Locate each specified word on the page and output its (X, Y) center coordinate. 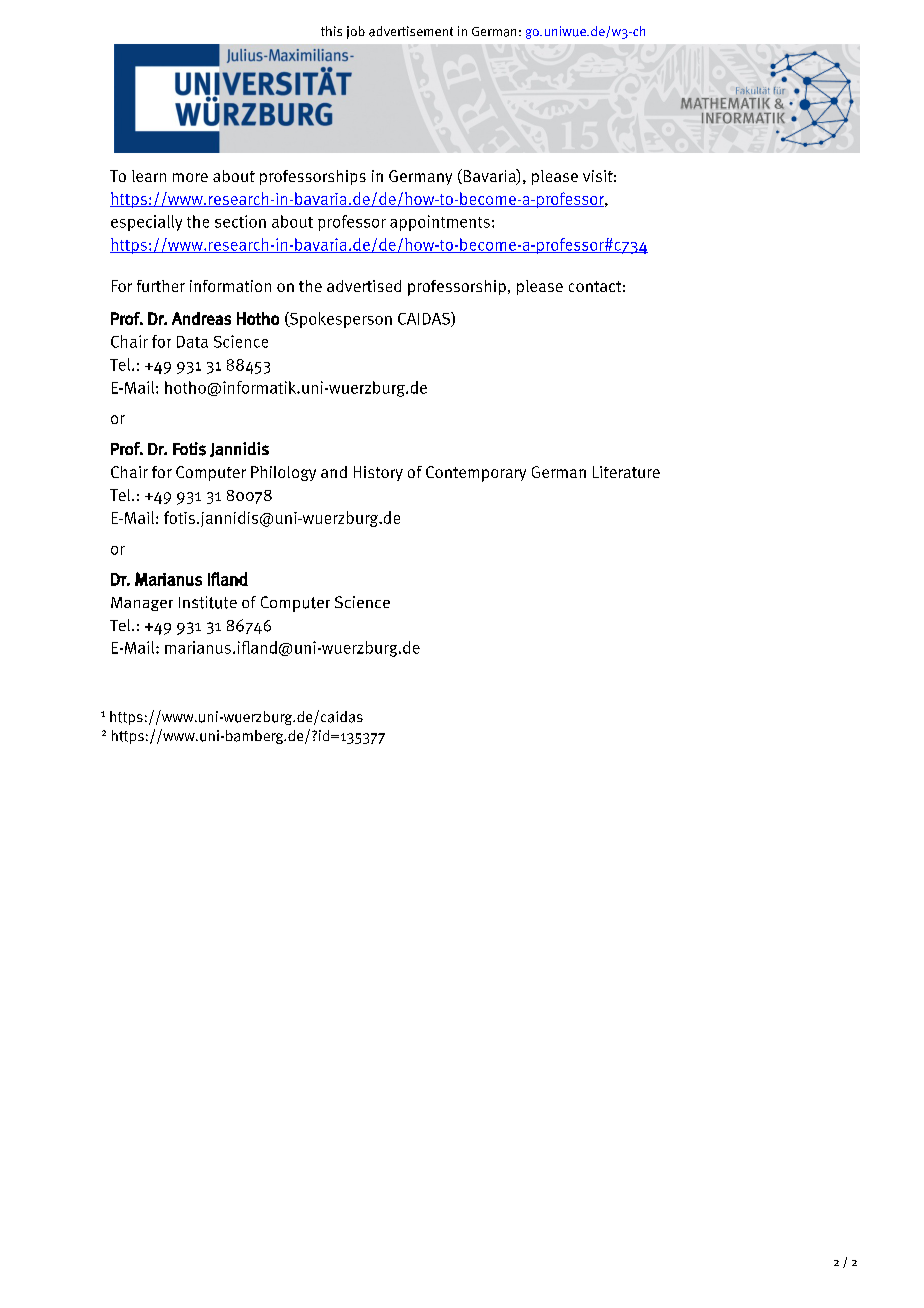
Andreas (201, 318)
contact (595, 286)
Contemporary (476, 474)
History (378, 473)
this (331, 31)
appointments (440, 223)
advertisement (411, 31)
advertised (364, 286)
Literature (626, 472)
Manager (142, 604)
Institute (208, 602)
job (356, 32)
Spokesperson (340, 320)
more (190, 177)
